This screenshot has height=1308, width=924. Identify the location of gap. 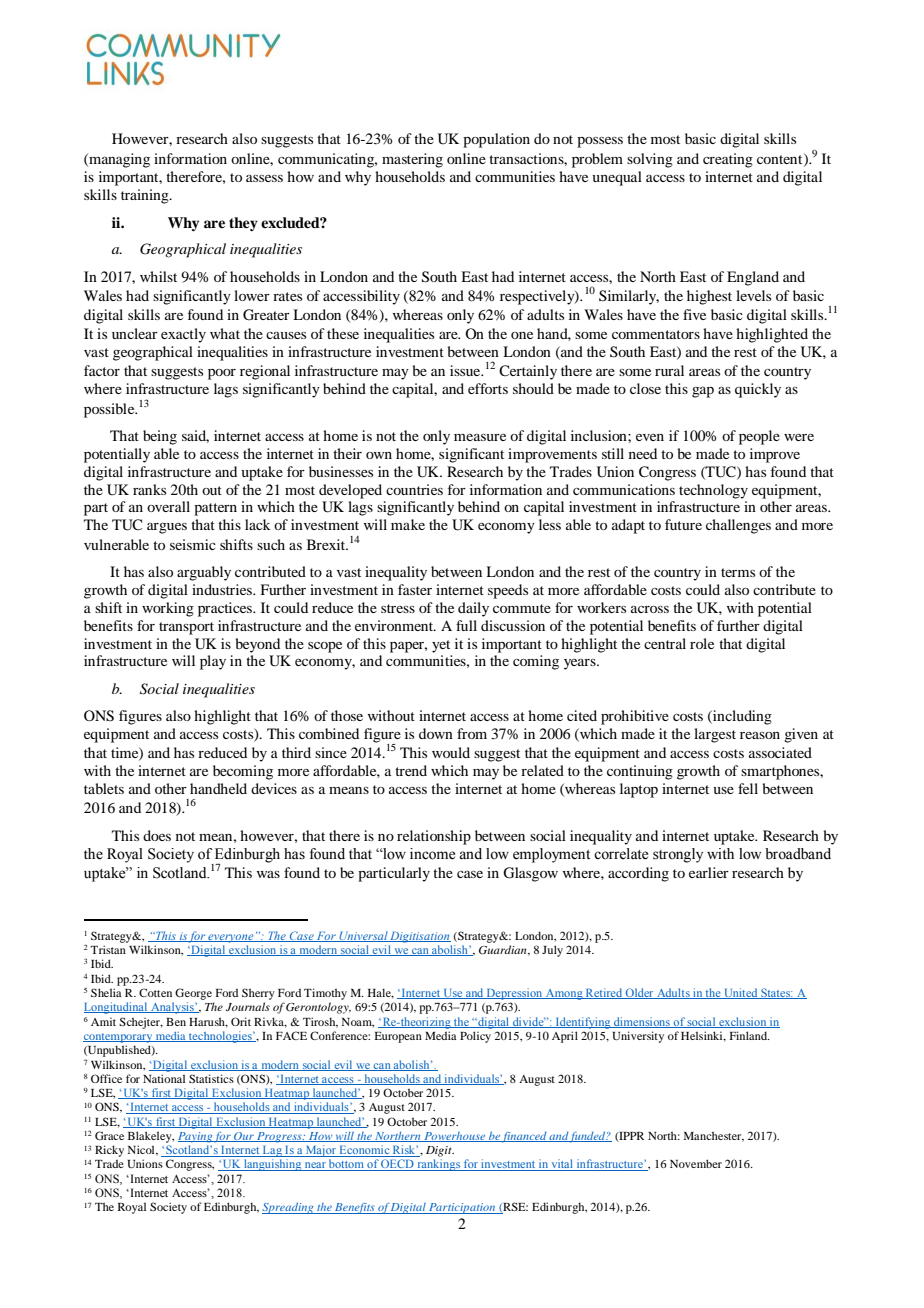
(703, 392).
